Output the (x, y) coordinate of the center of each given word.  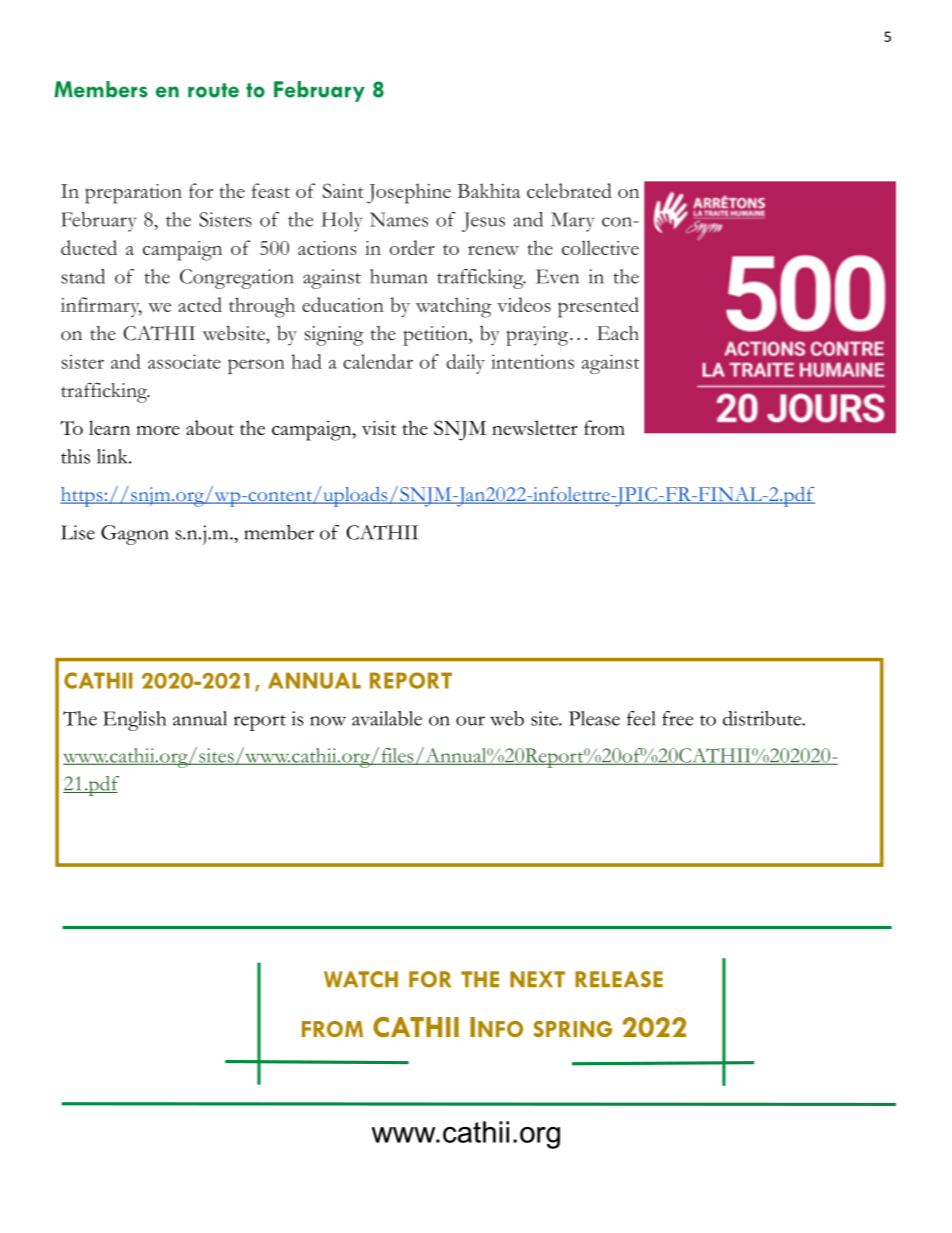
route (213, 90)
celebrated (569, 190)
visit (379, 428)
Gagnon (135, 535)
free (677, 718)
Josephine (409, 193)
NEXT (537, 979)
